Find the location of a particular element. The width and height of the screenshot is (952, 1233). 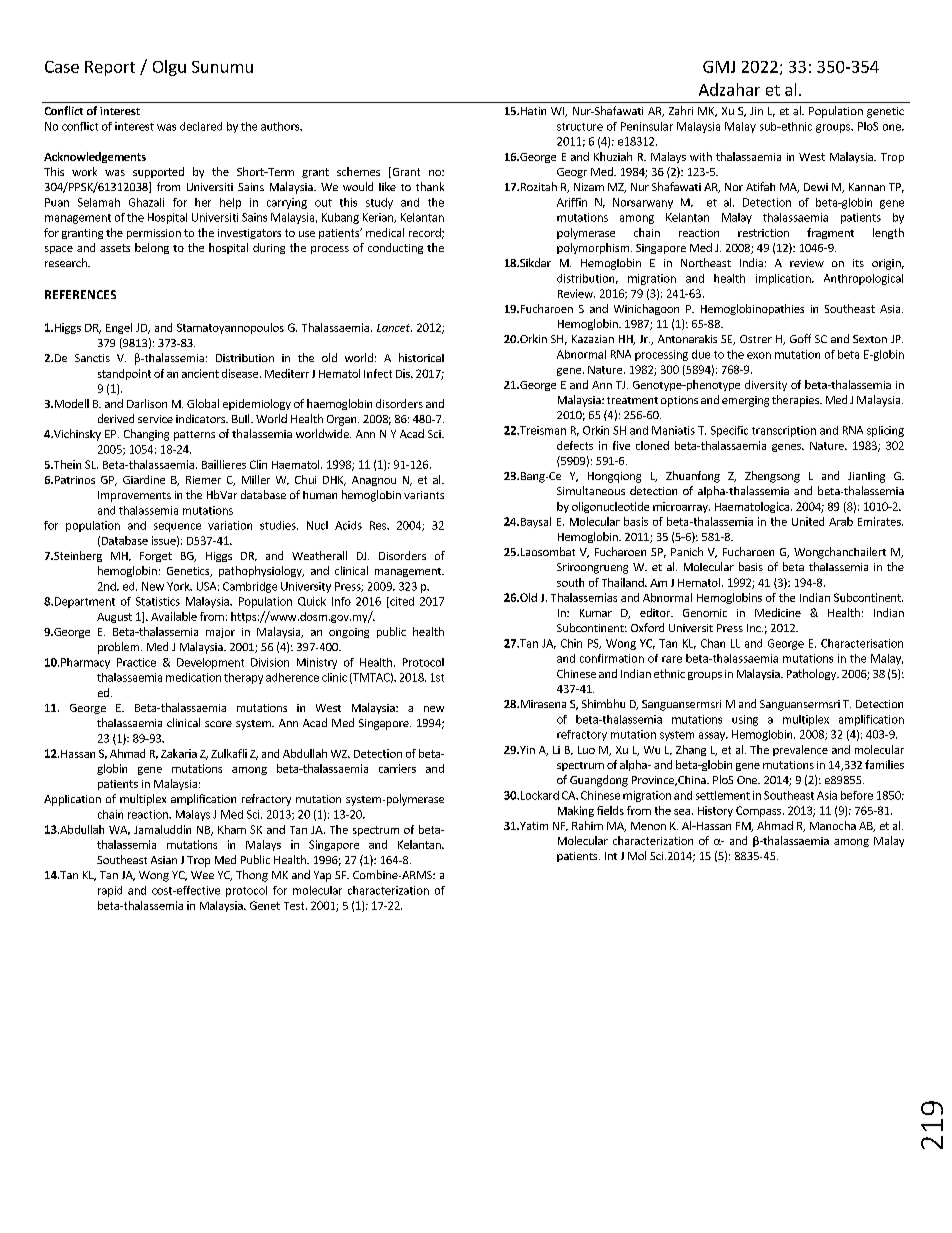

Jin is located at coordinates (756, 111).
